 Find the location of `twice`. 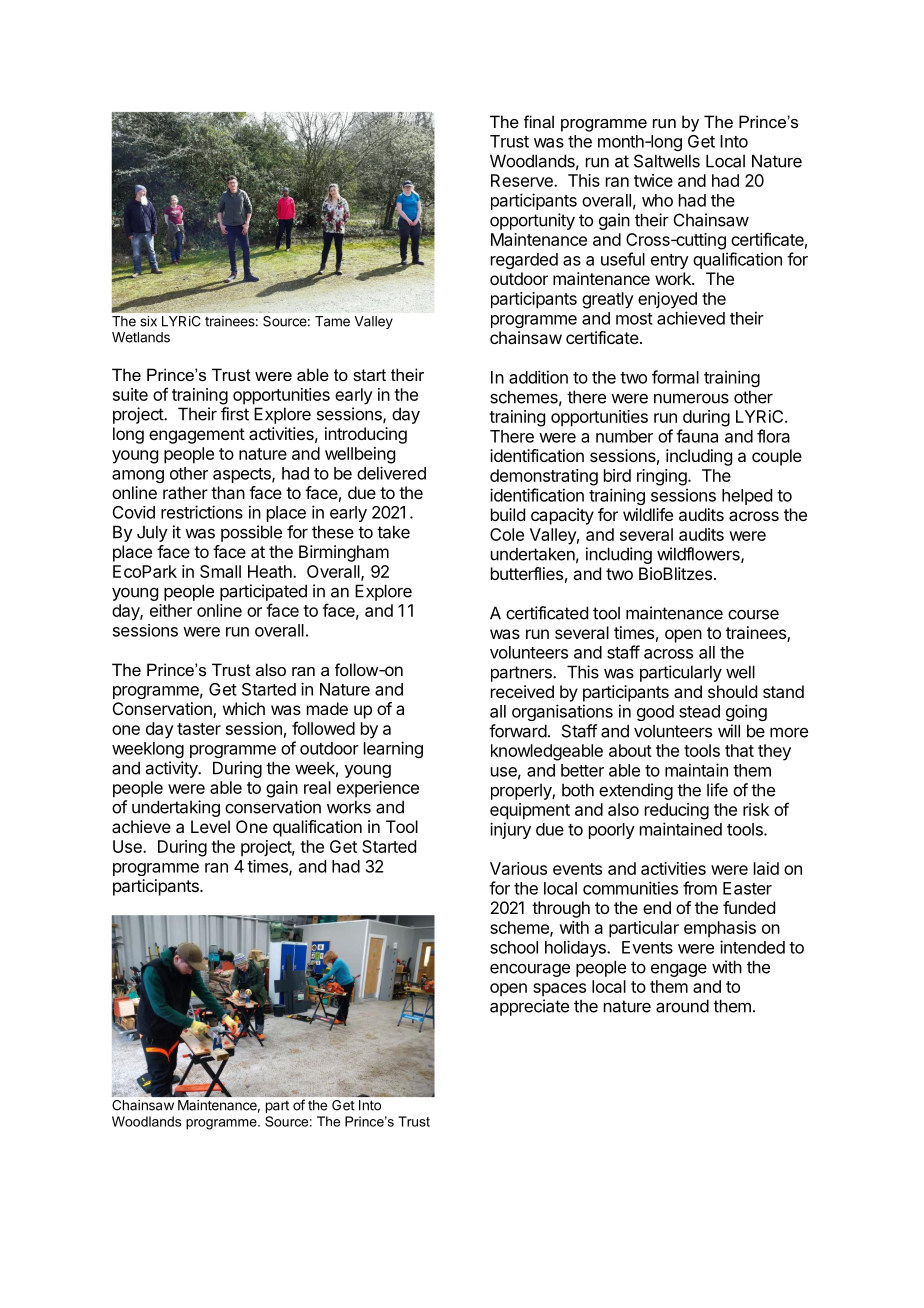

twice is located at coordinates (653, 180).
